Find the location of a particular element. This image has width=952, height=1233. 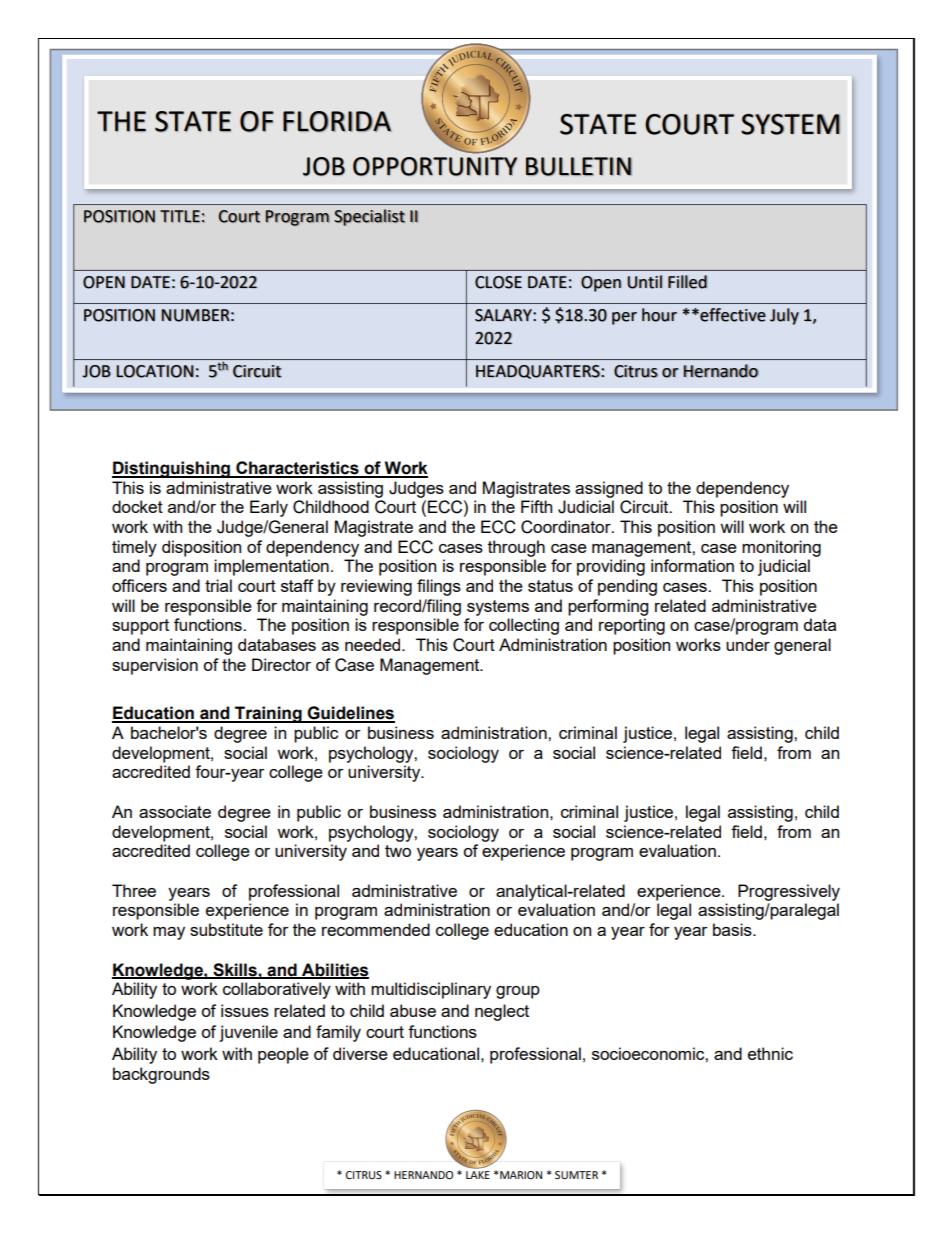

OPPORTUNITY is located at coordinates (435, 166).
